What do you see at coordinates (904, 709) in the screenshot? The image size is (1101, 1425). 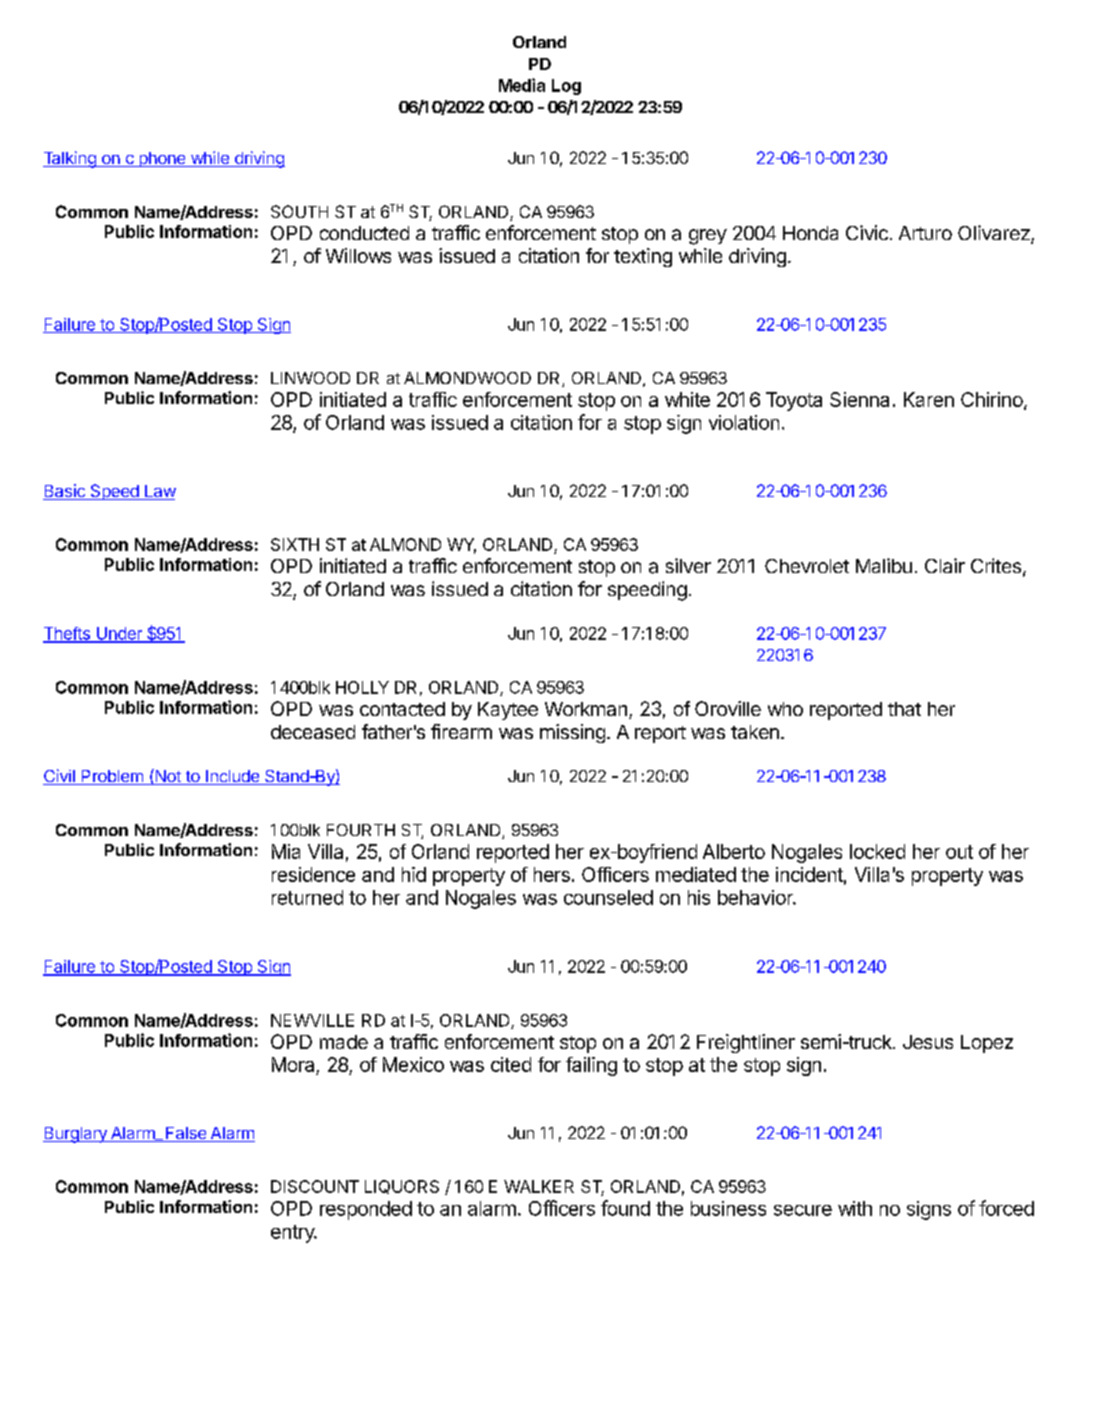 I see `that` at bounding box center [904, 709].
